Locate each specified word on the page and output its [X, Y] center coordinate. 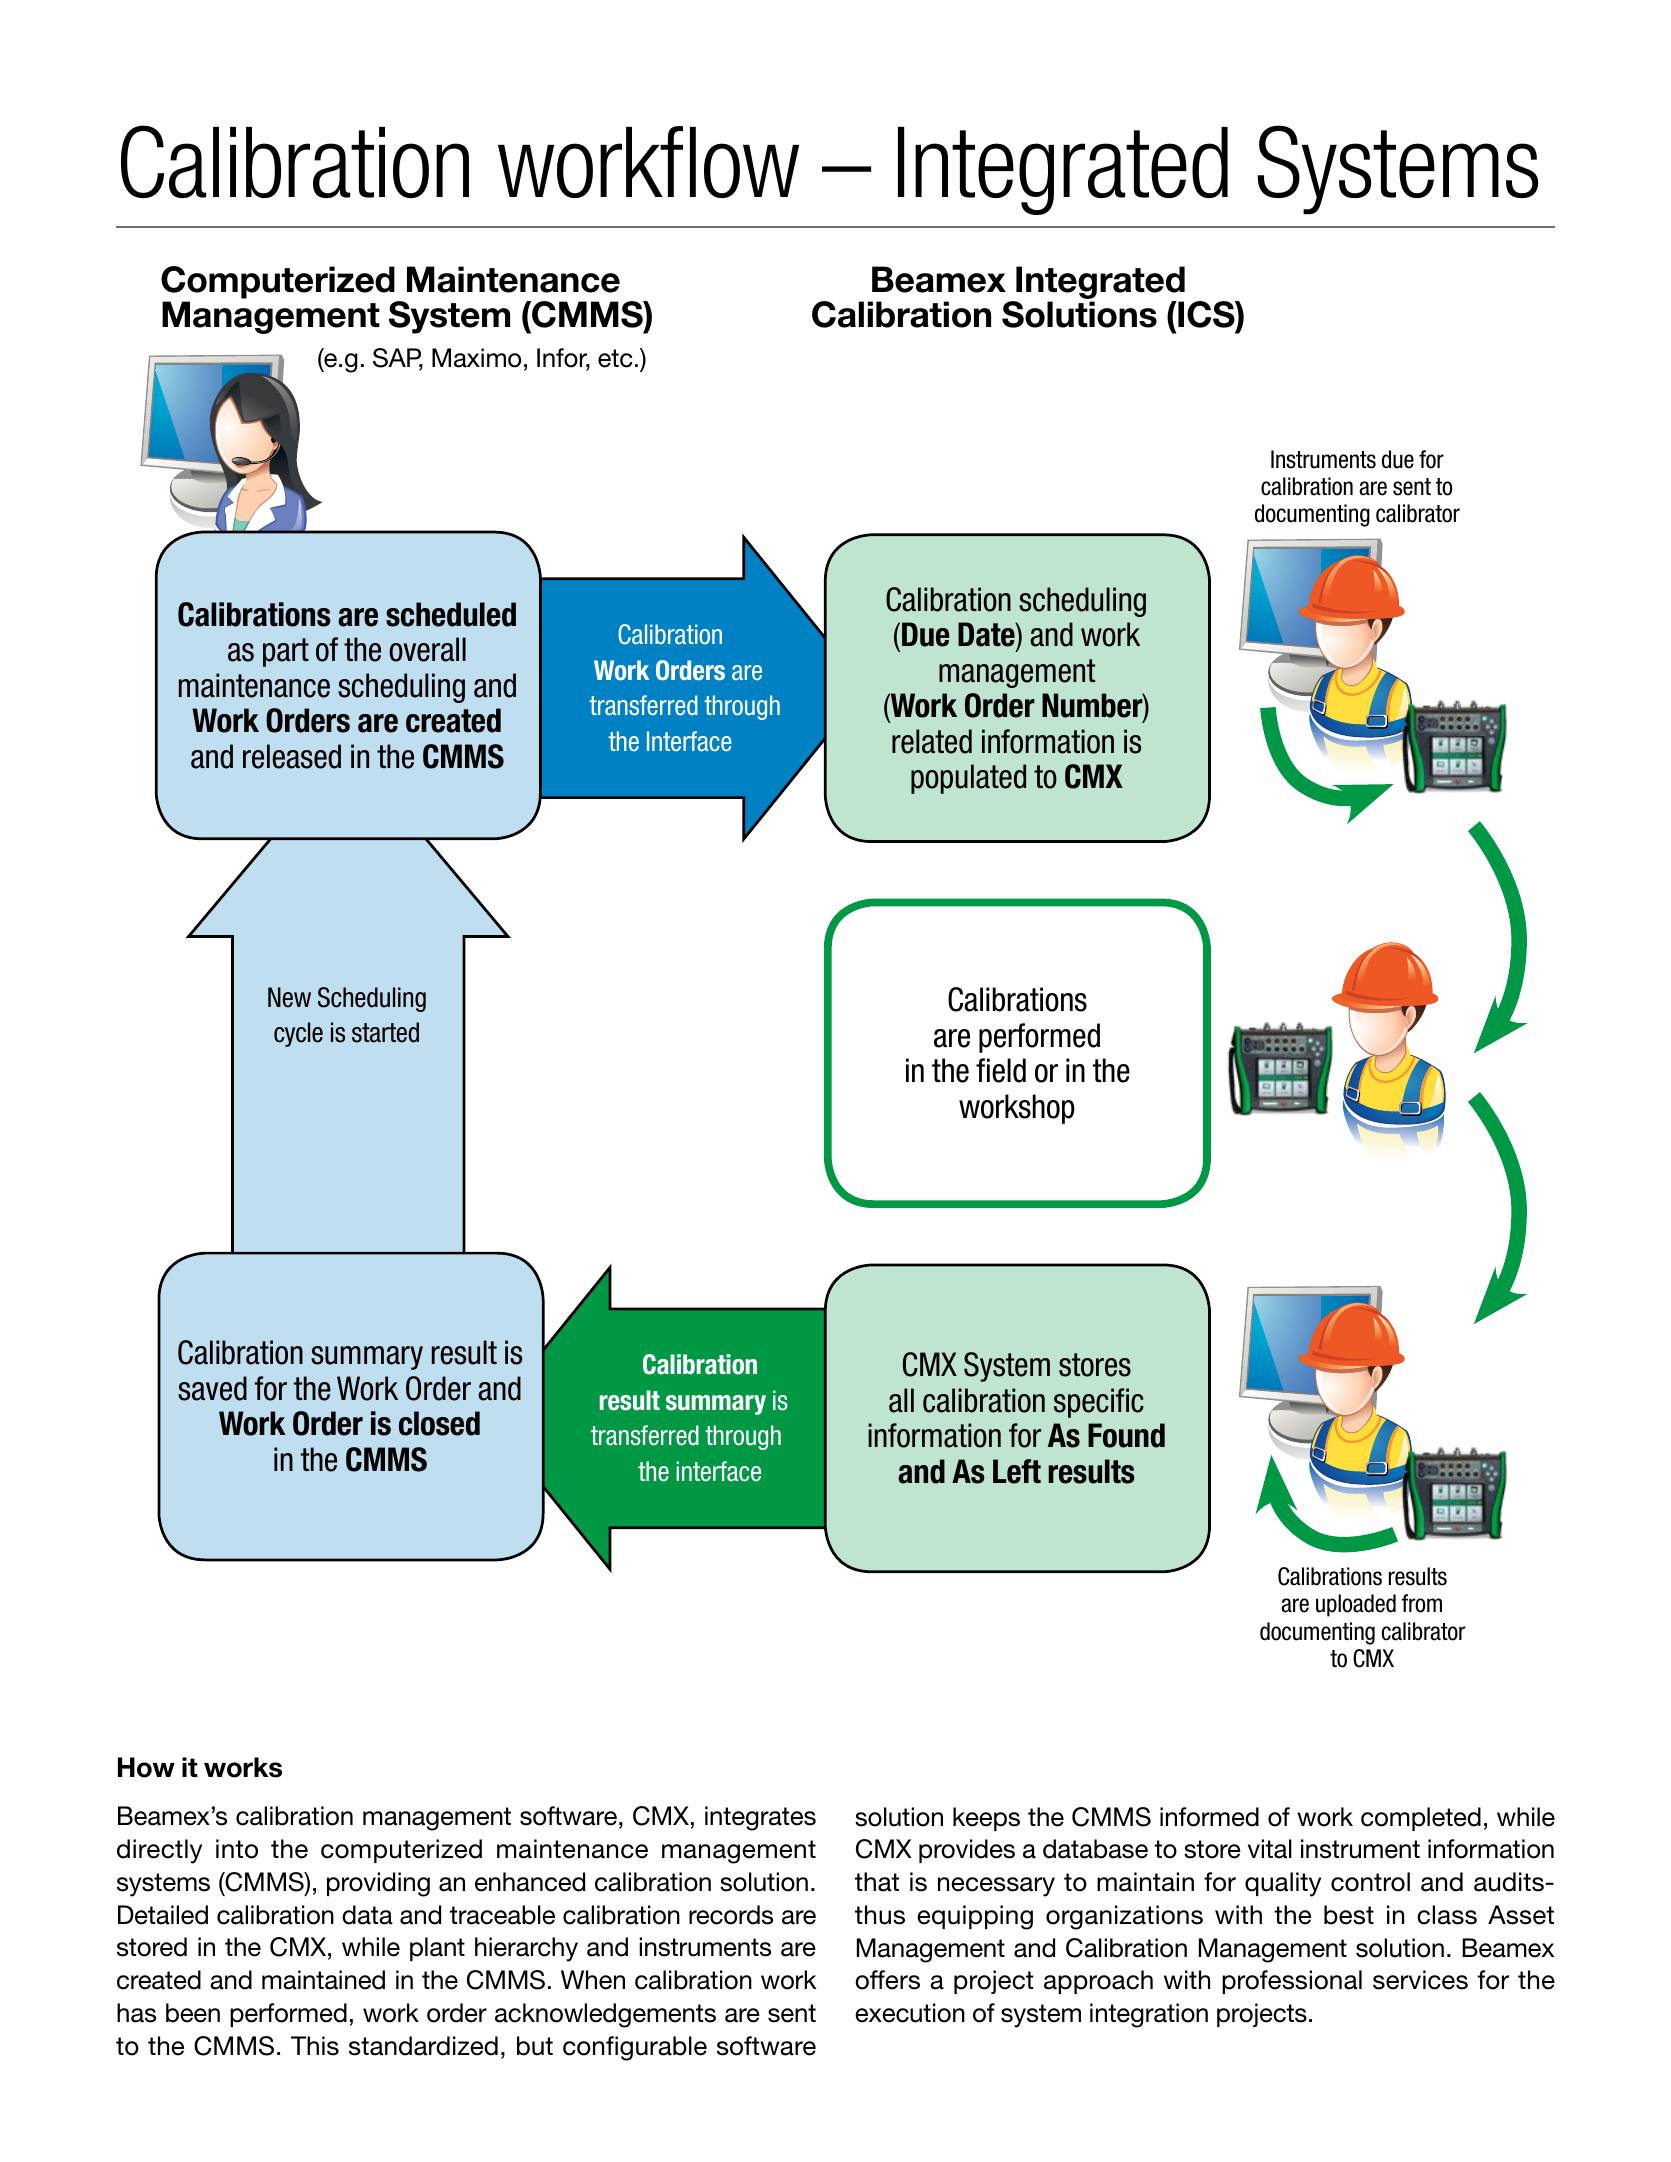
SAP [398, 359]
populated [968, 779]
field [1001, 1070]
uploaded [1356, 1605]
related [932, 741]
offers [887, 1980]
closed [439, 1423]
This [315, 2046]
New [289, 997]
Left [1017, 1471]
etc [615, 358]
